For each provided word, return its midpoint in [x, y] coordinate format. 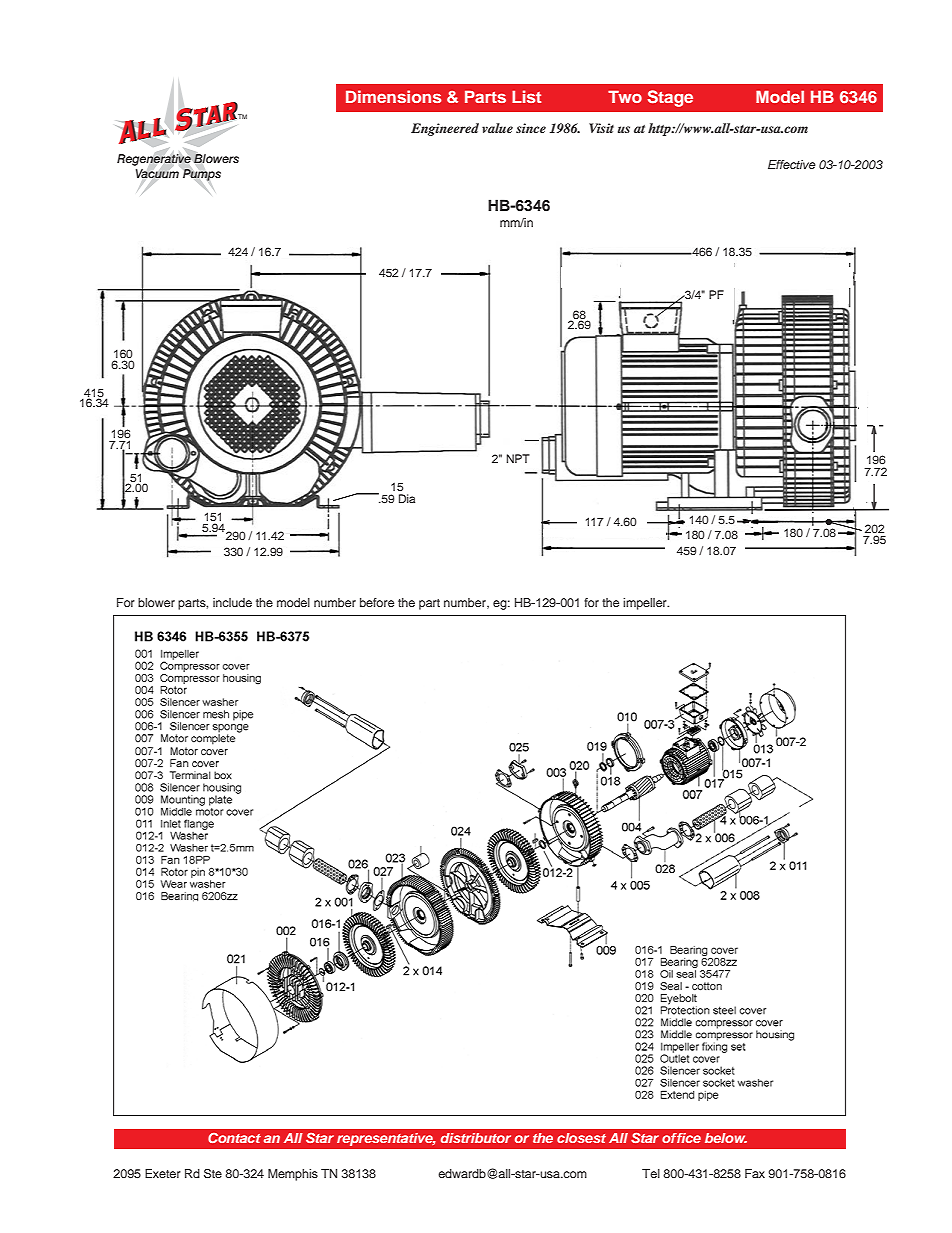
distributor [476, 1138]
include [232, 602]
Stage [670, 98]
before [377, 602]
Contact [234, 1138]
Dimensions [393, 96]
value [497, 128]
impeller [646, 604]
